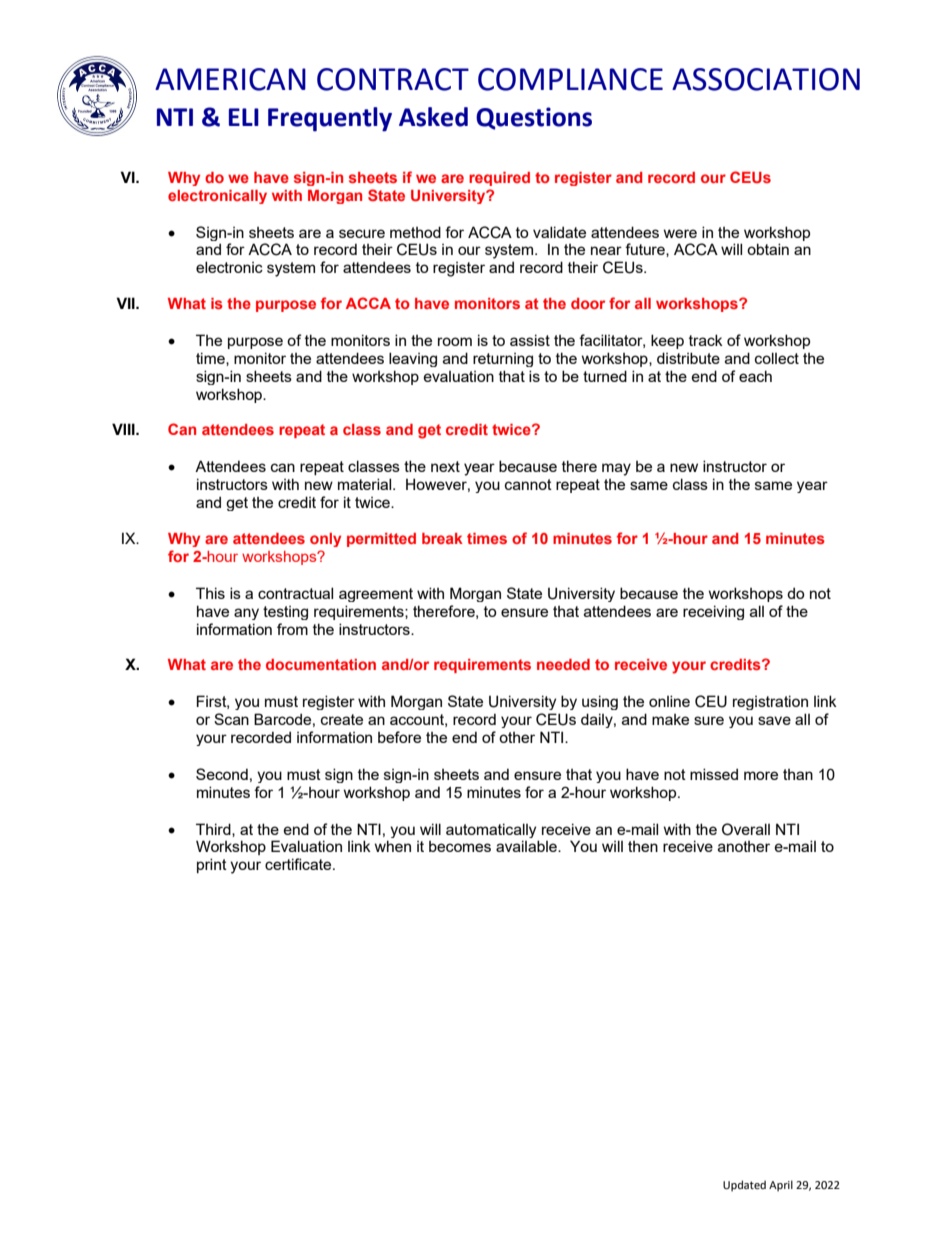  What do you see at coordinates (244, 117) in the screenshot?
I see `ELI` at bounding box center [244, 117].
